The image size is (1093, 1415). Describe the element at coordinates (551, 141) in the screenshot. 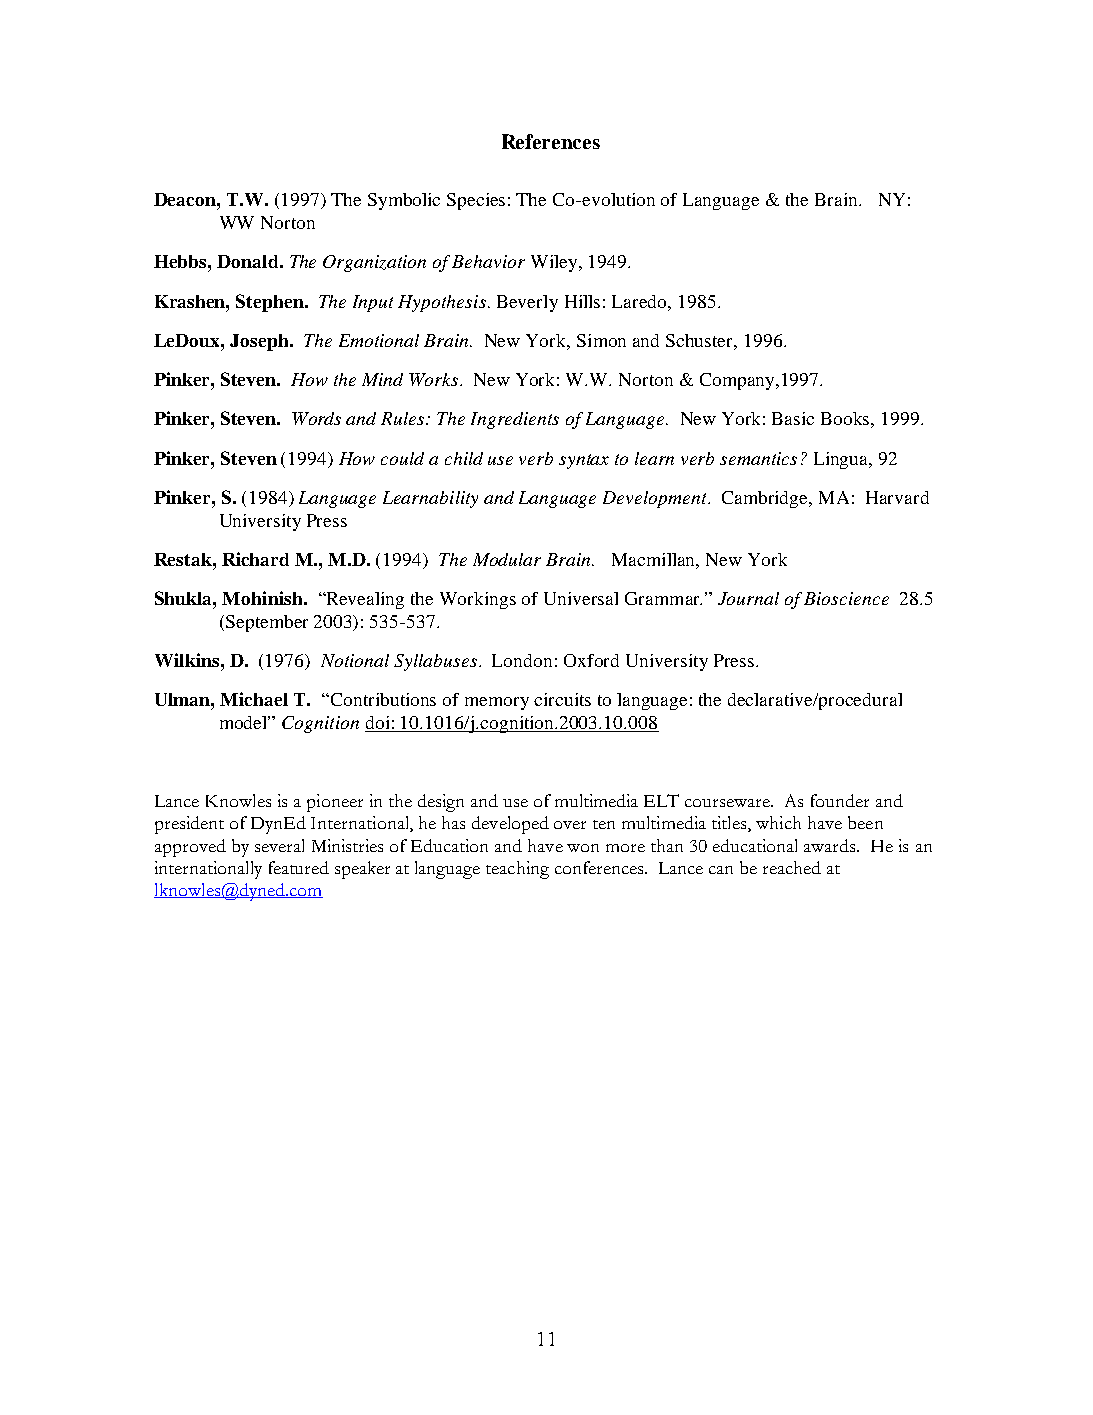

I see `References` at that location.
